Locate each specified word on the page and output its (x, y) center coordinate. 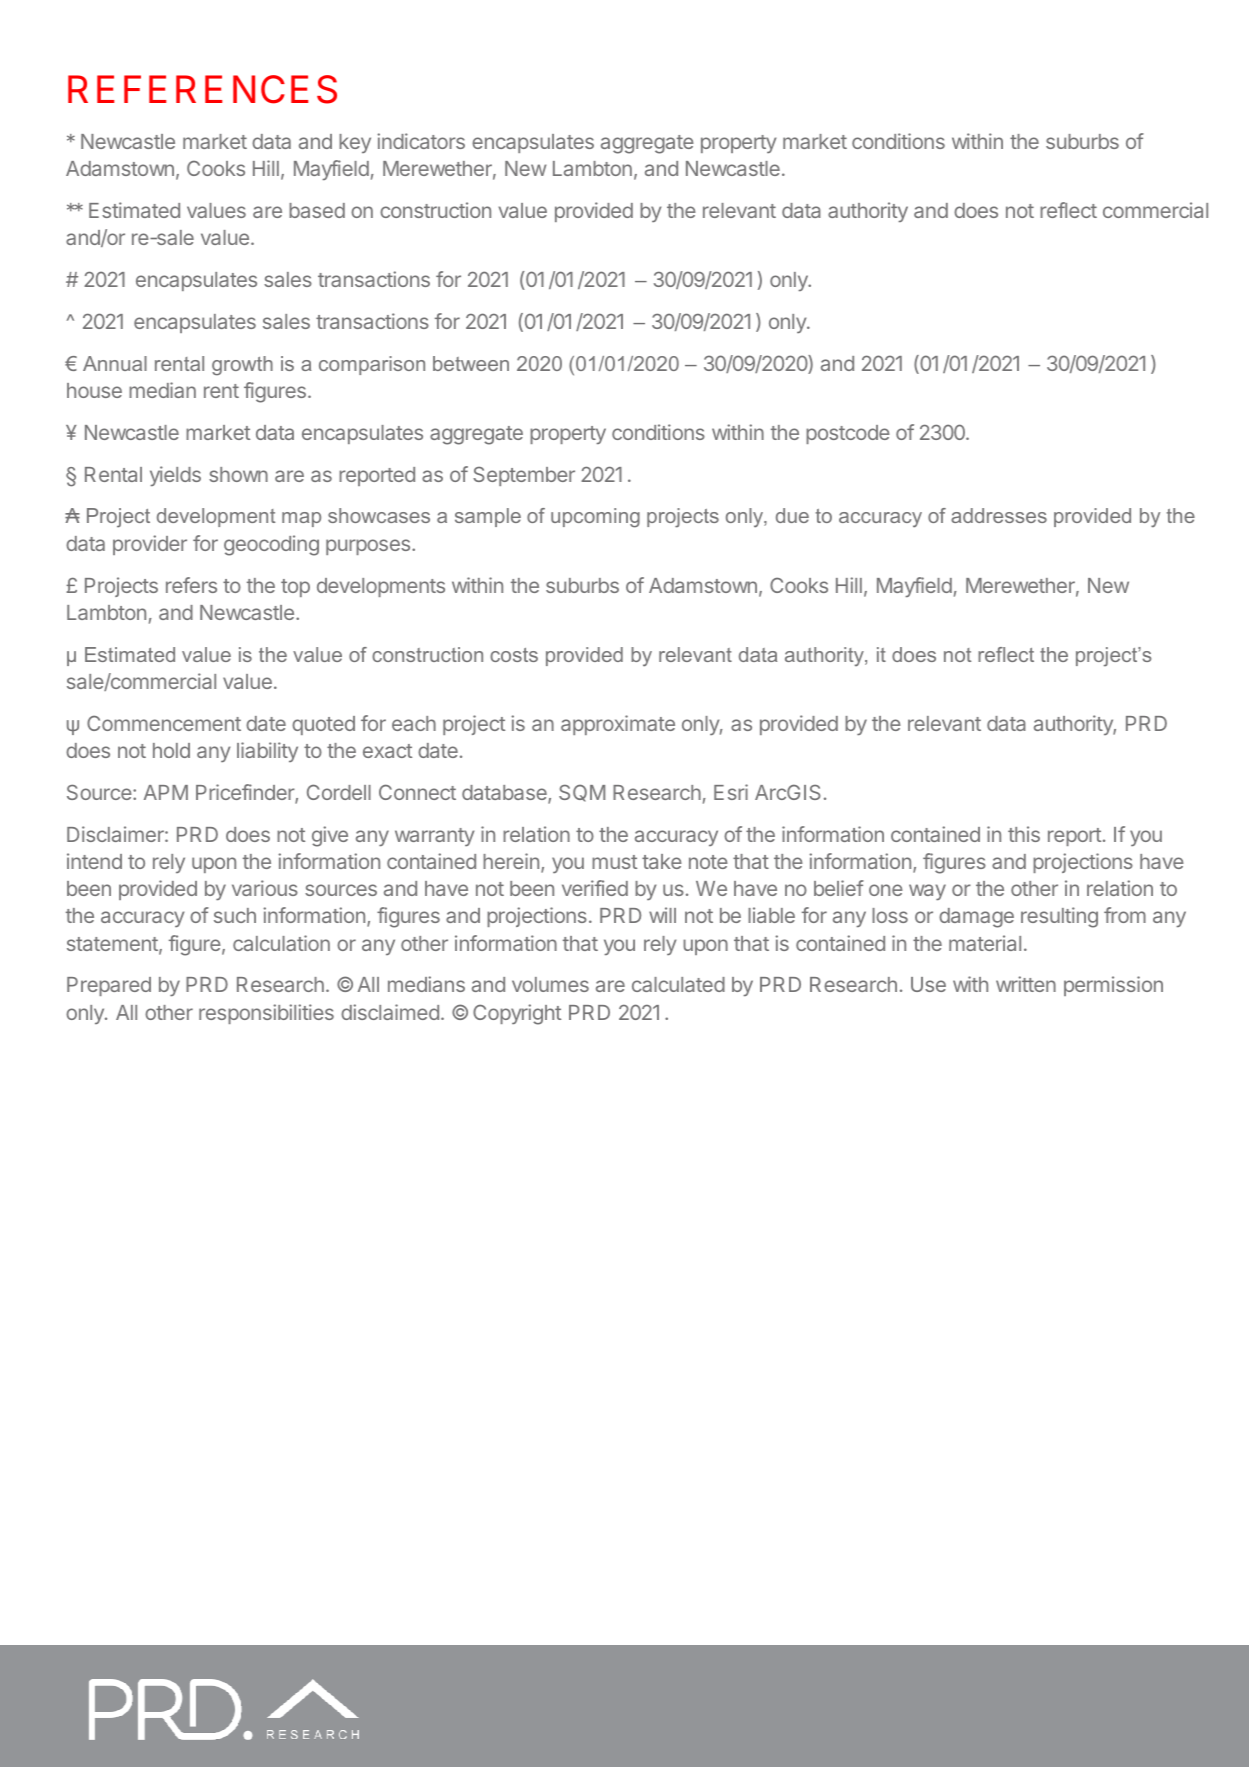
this (1024, 834)
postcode (848, 434)
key (355, 143)
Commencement (164, 723)
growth (242, 366)
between (471, 363)
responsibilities (266, 1014)
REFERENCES (202, 89)
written (1026, 984)
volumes (550, 984)
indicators (421, 141)
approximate (618, 725)
